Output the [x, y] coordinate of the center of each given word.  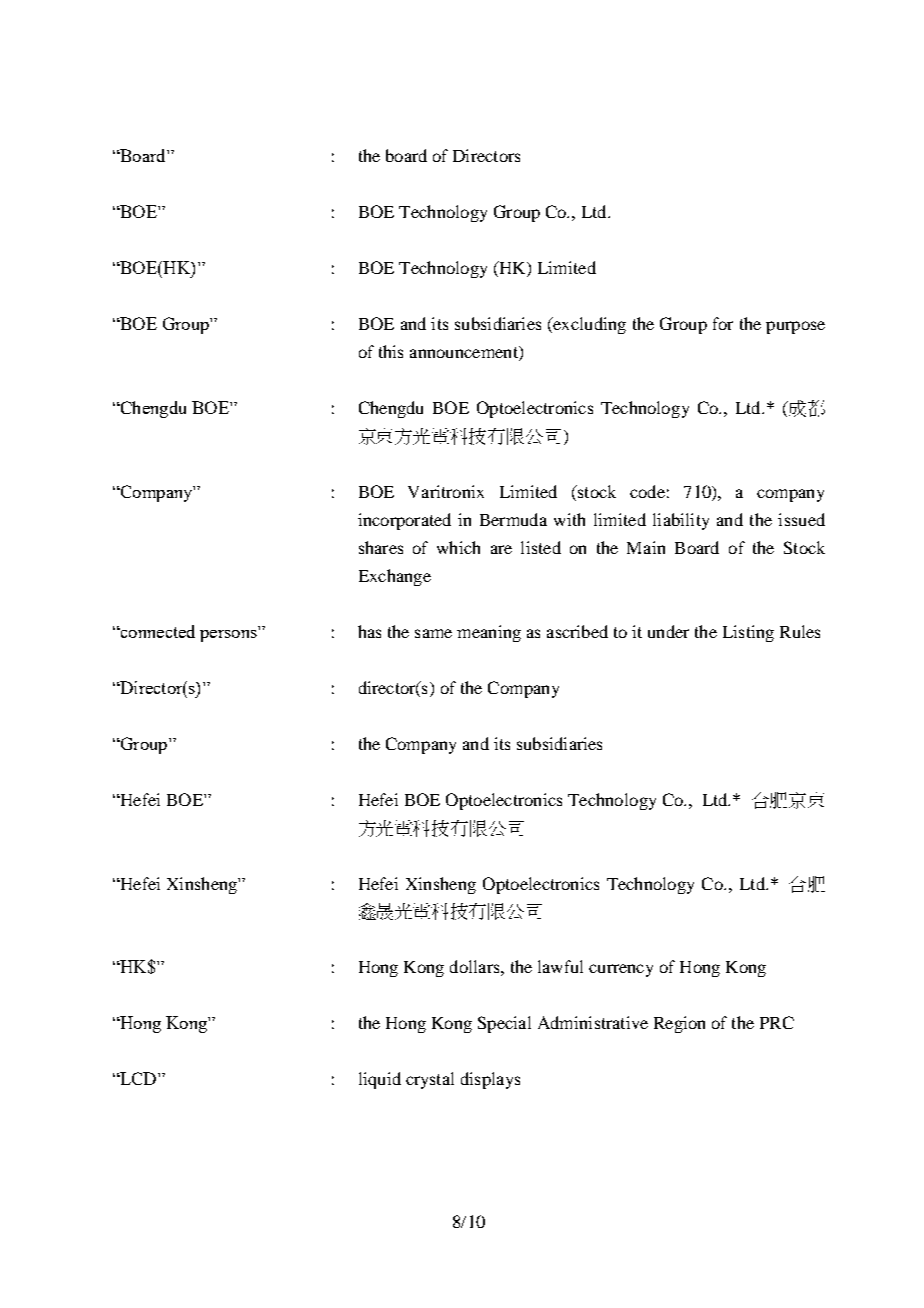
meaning [489, 633]
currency [621, 970]
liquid [380, 1080]
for [723, 323]
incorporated [404, 521]
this [391, 351]
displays [490, 1080]
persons [228, 636]
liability [681, 521]
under [668, 631]
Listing [748, 633]
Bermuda [513, 519]
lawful [560, 966]
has [369, 631]
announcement [465, 353]
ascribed [577, 631]
